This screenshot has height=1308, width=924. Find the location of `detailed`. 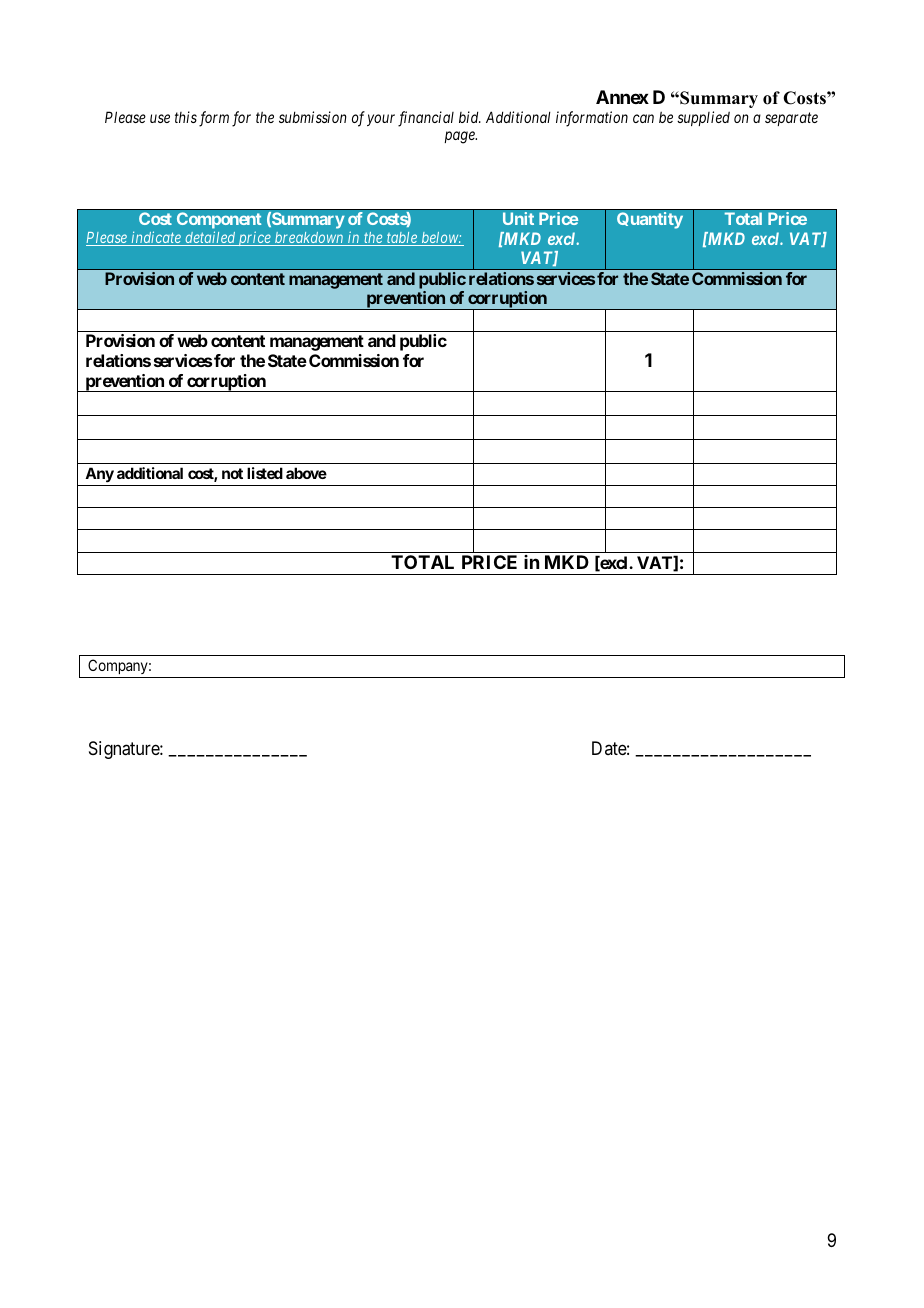

detailed is located at coordinates (210, 238).
